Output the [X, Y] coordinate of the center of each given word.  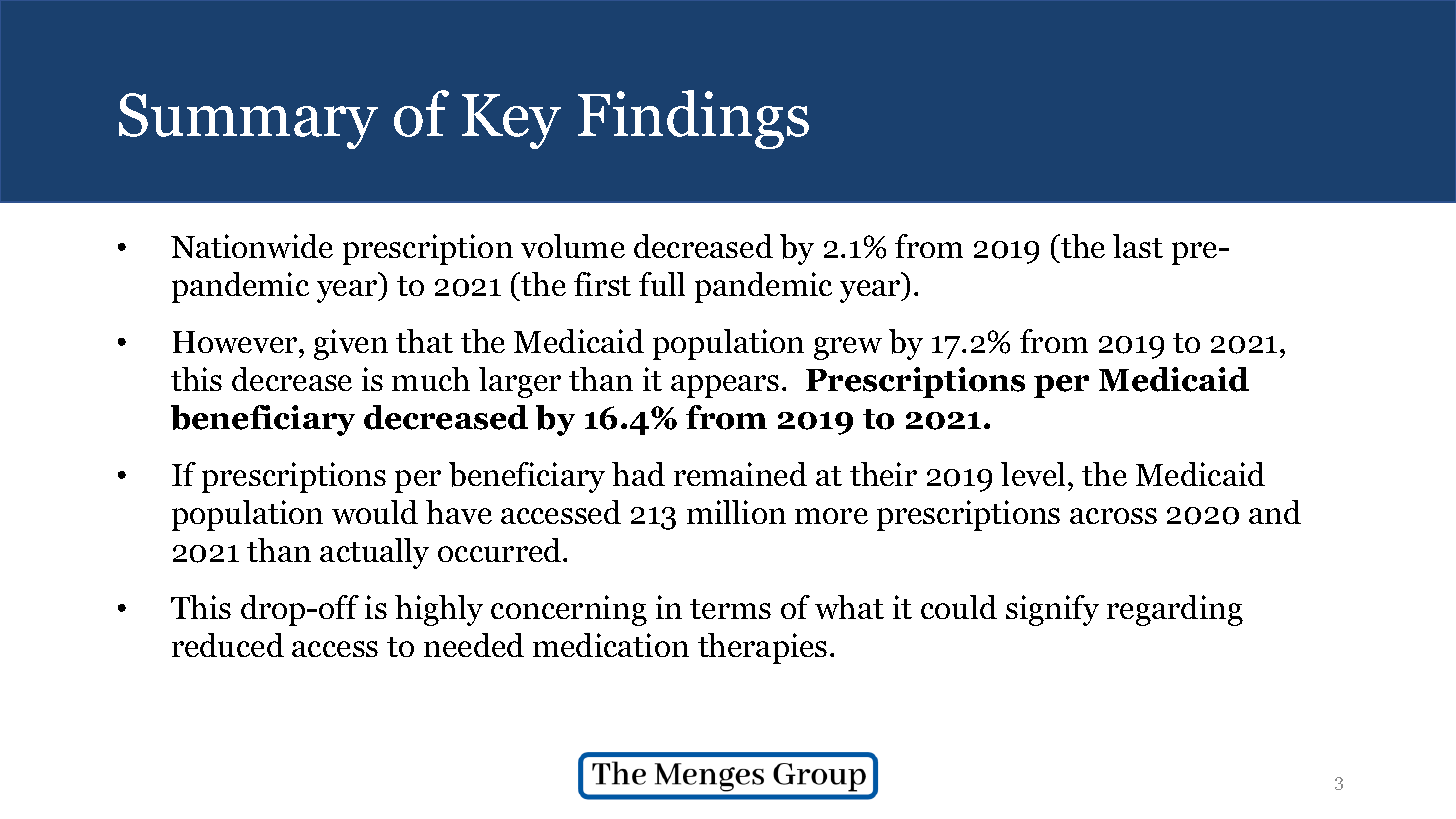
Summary [248, 121]
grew [848, 348]
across [1113, 516]
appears [725, 386]
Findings [693, 119]
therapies [762, 648]
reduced [228, 645]
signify [1052, 610]
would [375, 512]
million [736, 512]
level [1035, 474]
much [431, 379]
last [1138, 246]
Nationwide [252, 246]
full [662, 284]
